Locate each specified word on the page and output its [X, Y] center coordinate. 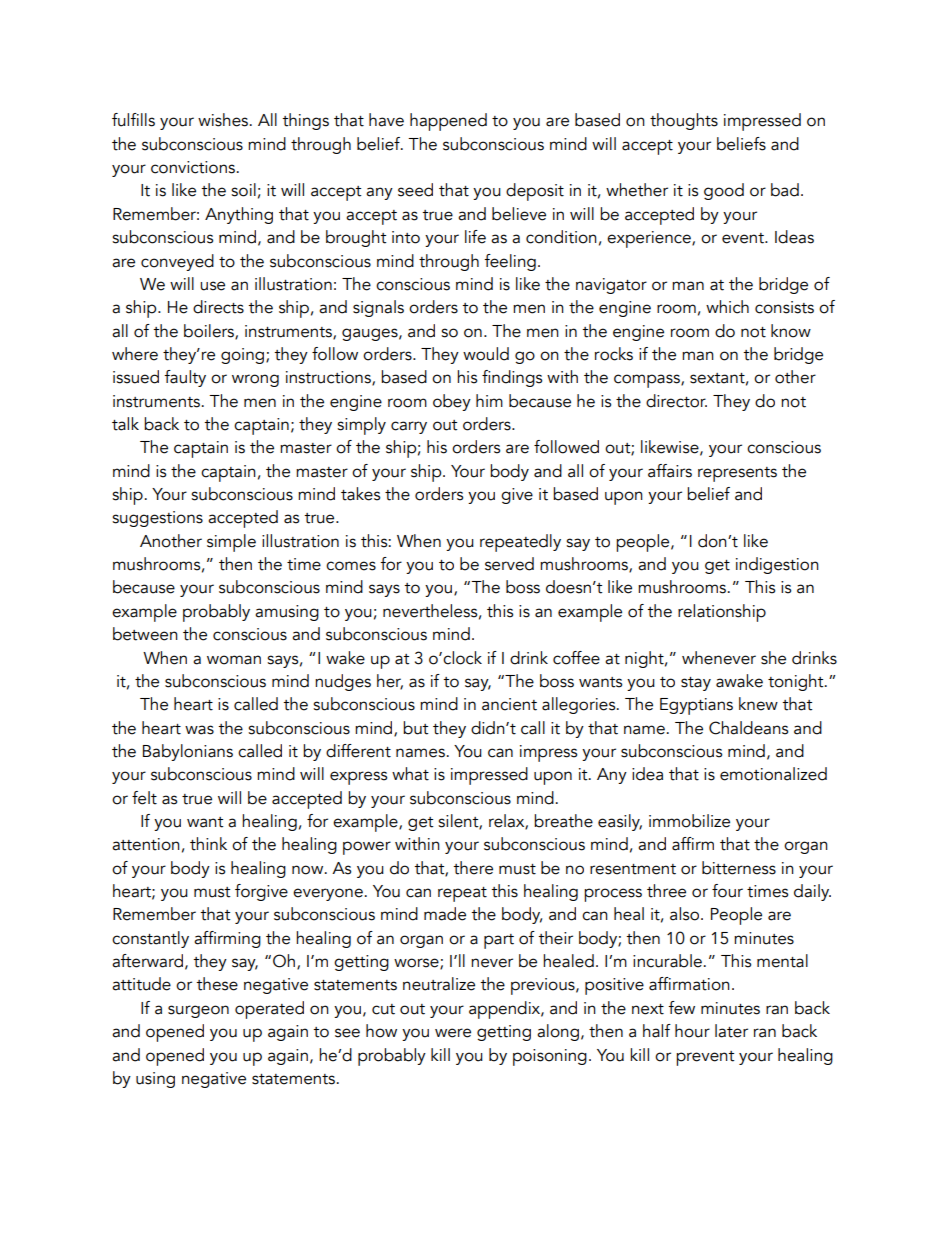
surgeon [198, 1011]
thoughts [684, 121]
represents [737, 474]
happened [448, 122]
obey [452, 402]
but [416, 728]
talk [125, 424]
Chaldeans [748, 728]
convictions [194, 167]
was [199, 730]
